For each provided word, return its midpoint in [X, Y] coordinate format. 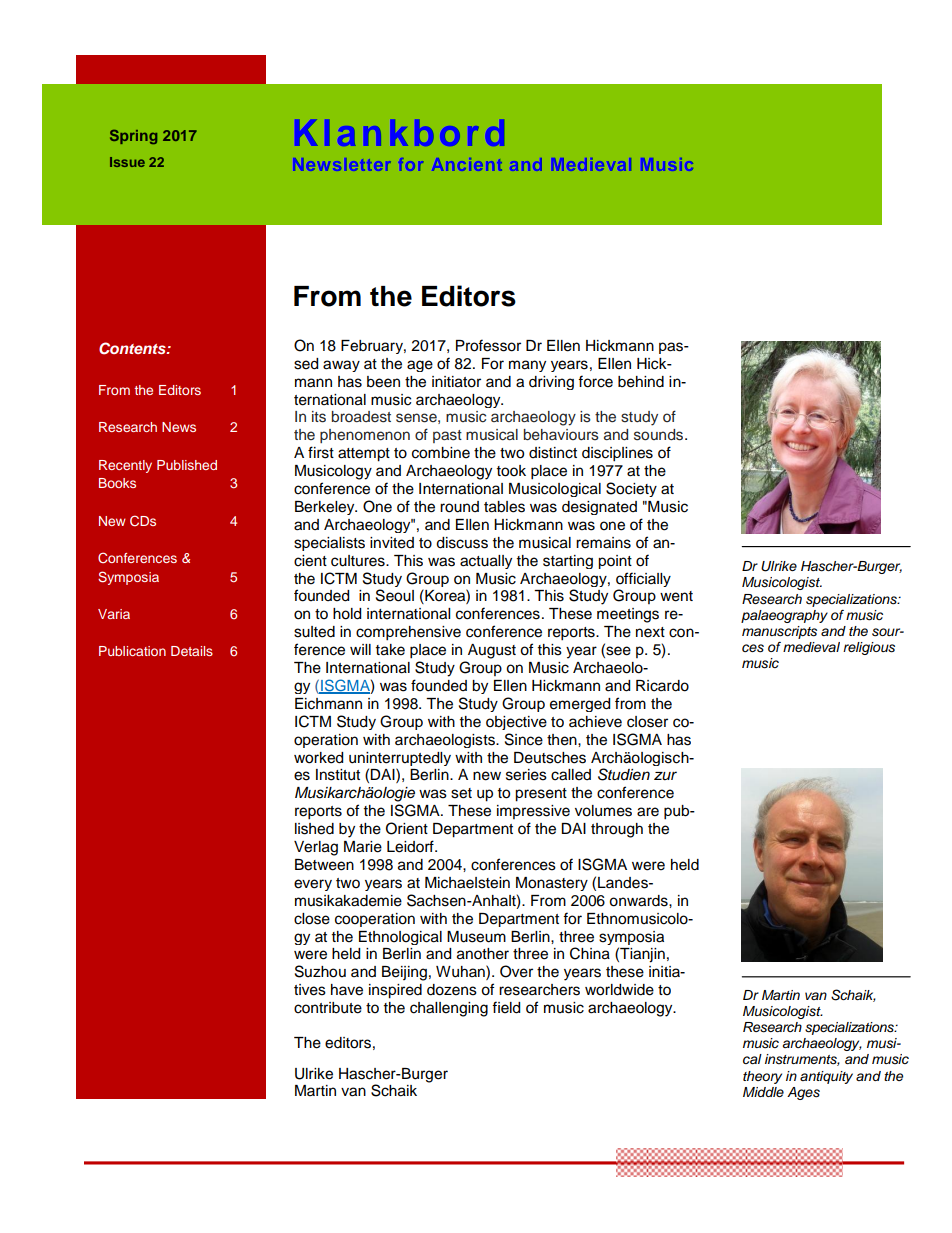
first [321, 452]
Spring [133, 137]
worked [318, 758]
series [526, 775]
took [511, 471]
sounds [660, 435]
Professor [488, 345]
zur [665, 776]
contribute [328, 1008]
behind [641, 382]
